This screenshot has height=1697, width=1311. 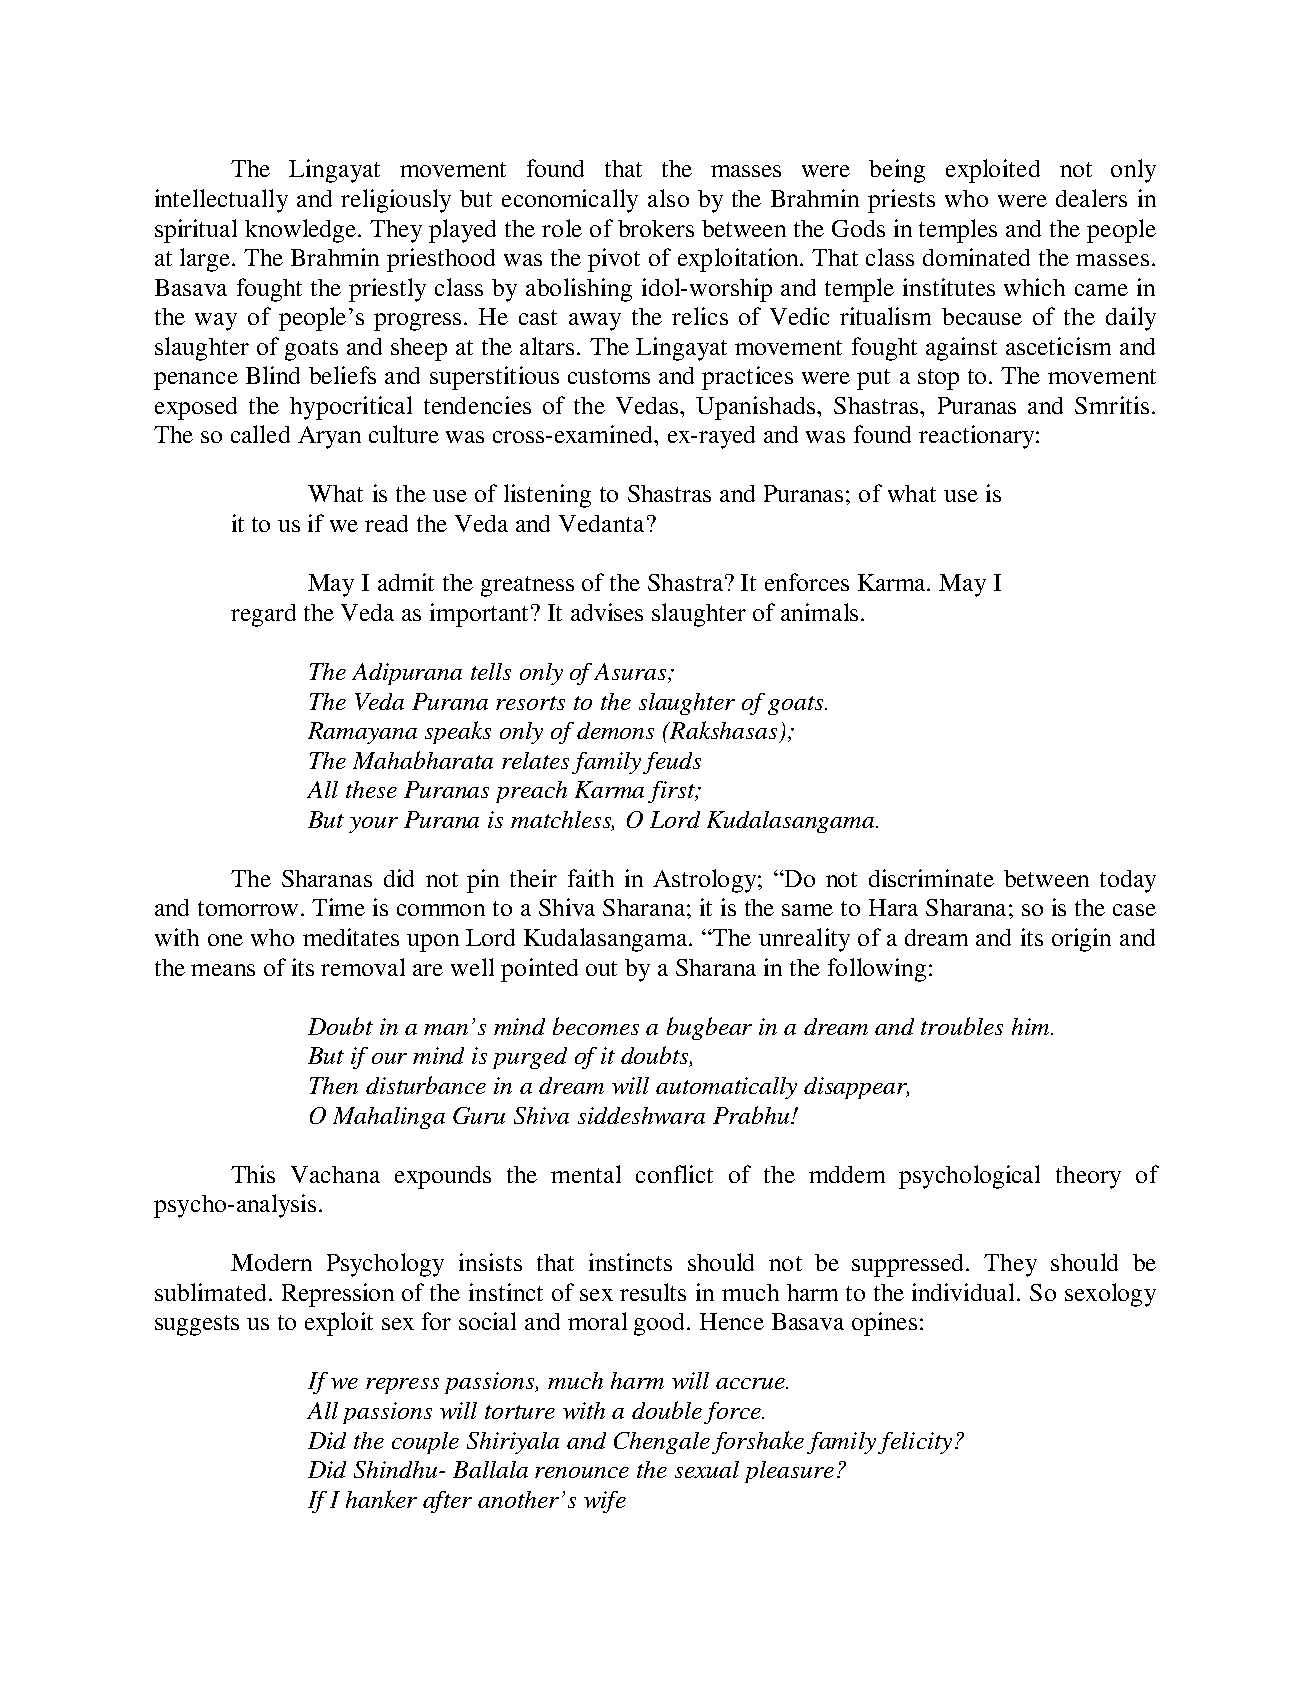 I want to click on bugbear, so click(x=709, y=1028).
